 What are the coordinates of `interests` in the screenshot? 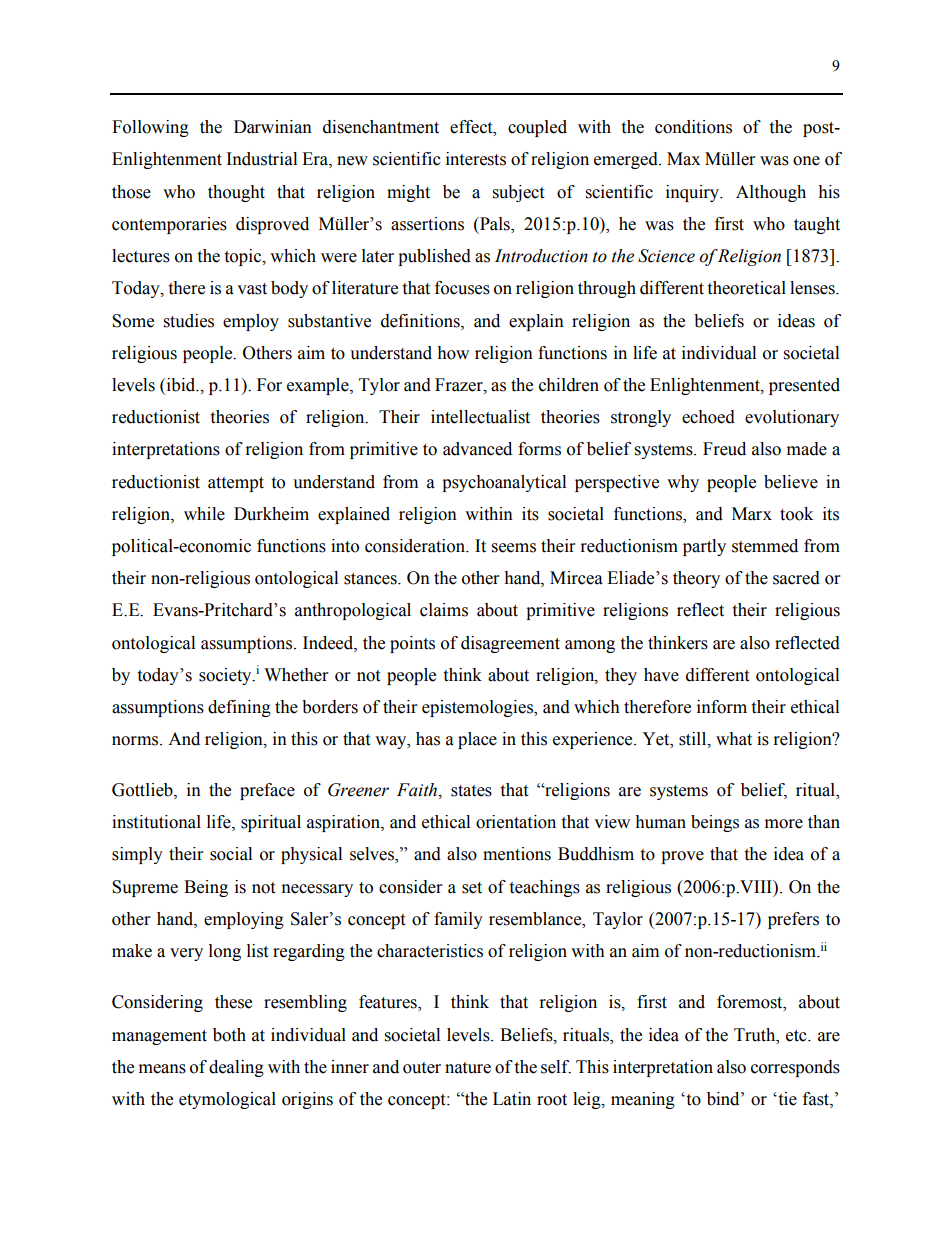 It's located at (476, 159).
